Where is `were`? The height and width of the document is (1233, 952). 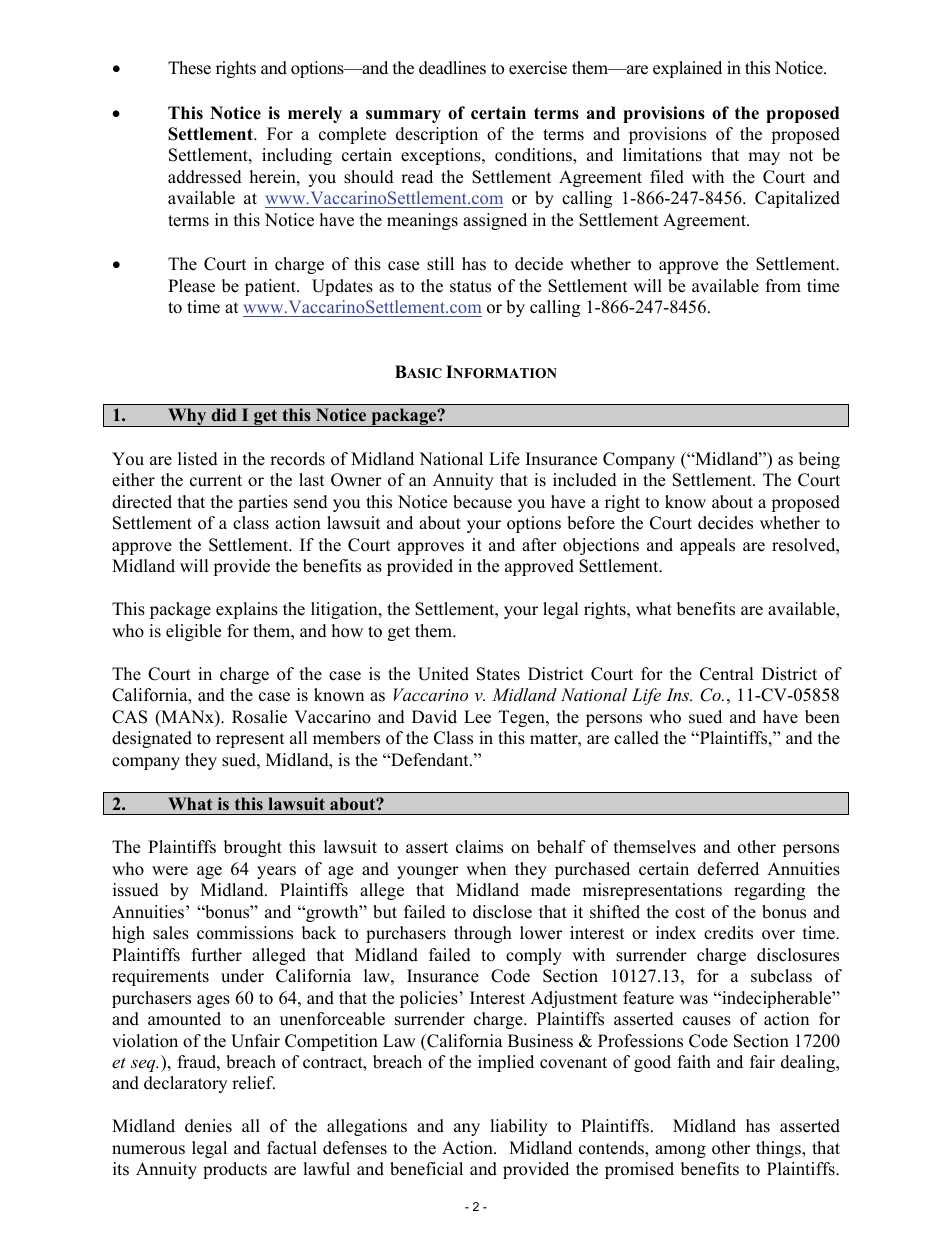 were is located at coordinates (170, 871).
